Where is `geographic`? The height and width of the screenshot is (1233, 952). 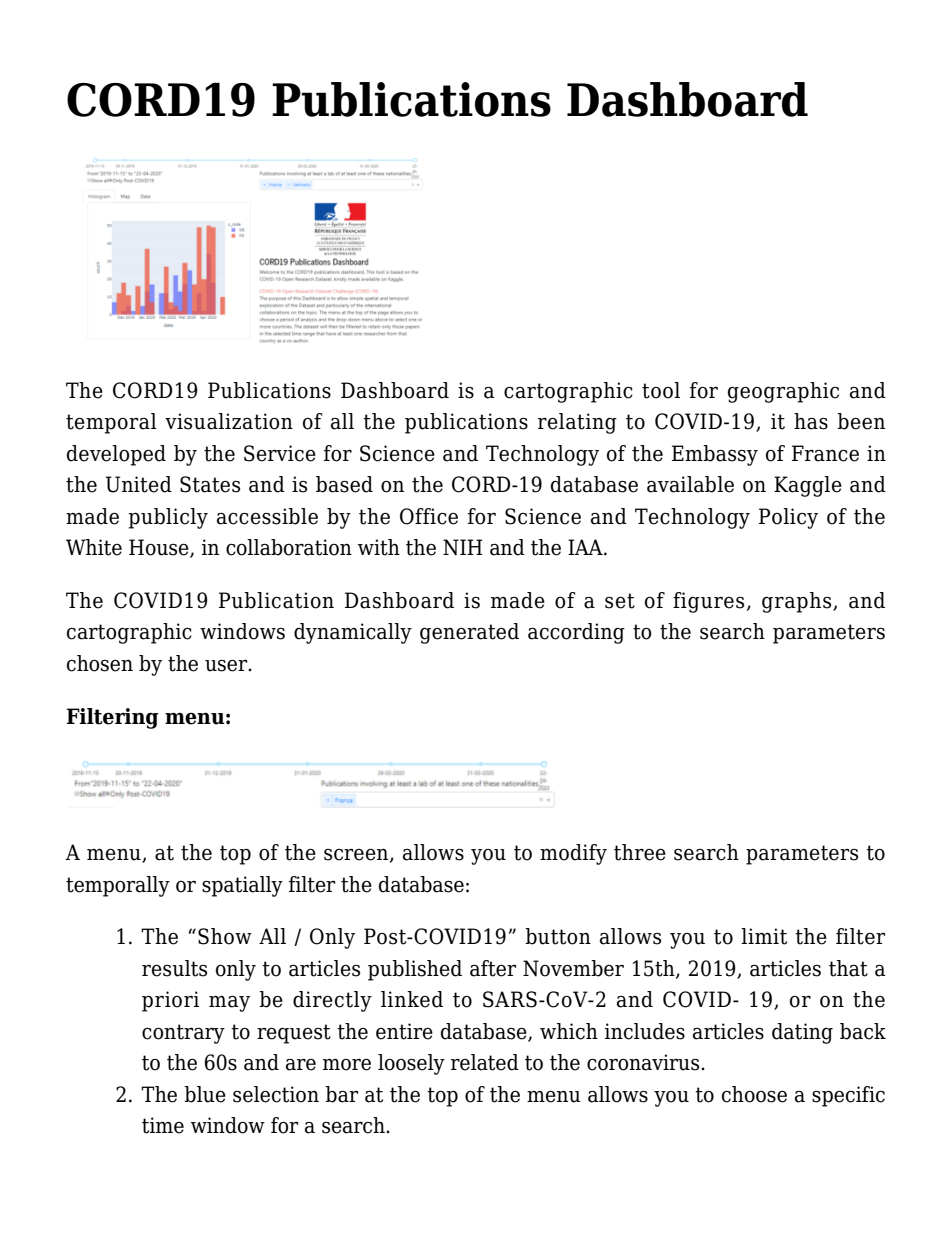 geographic is located at coordinates (783, 392).
